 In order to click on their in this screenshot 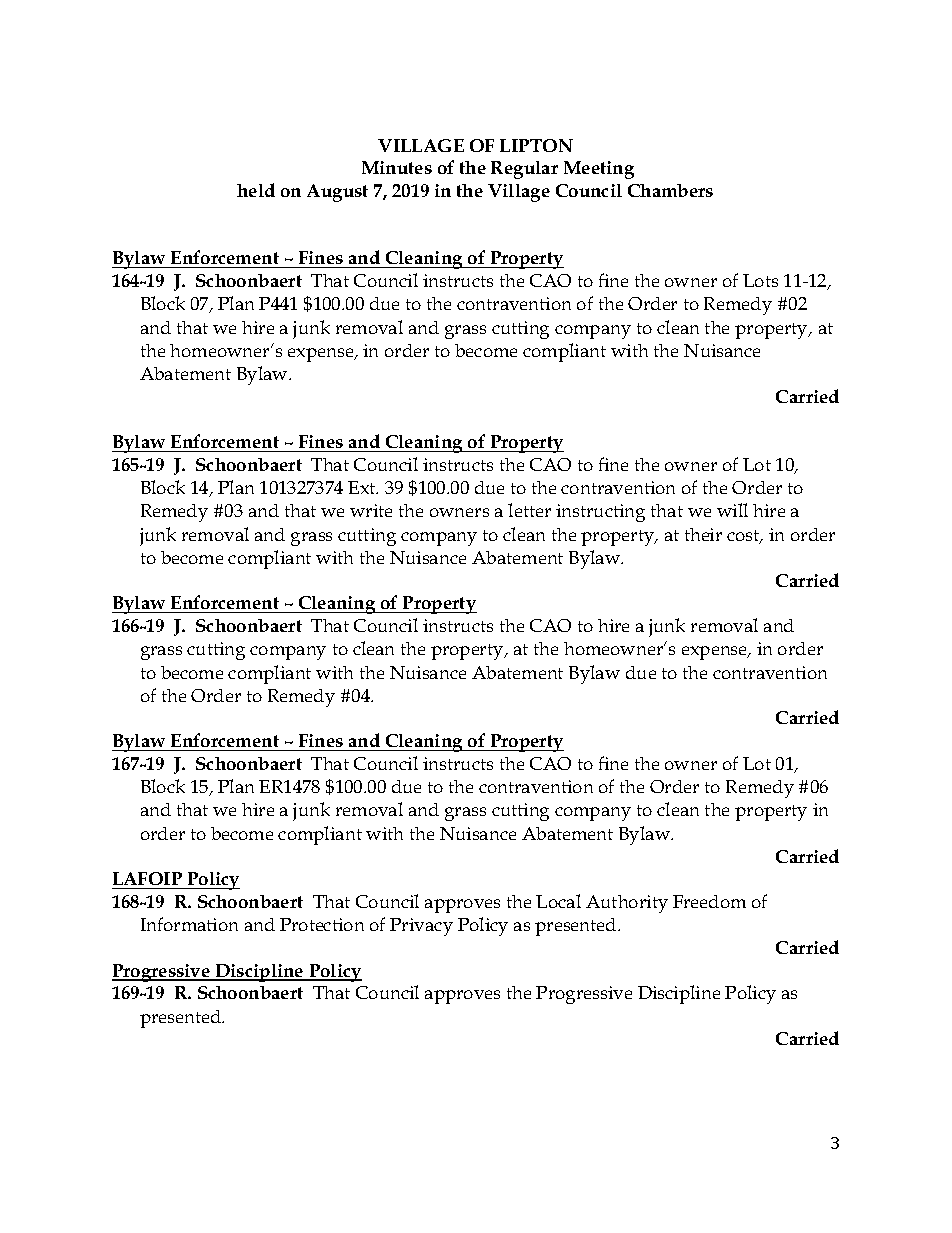, I will do `click(703, 534)`.
